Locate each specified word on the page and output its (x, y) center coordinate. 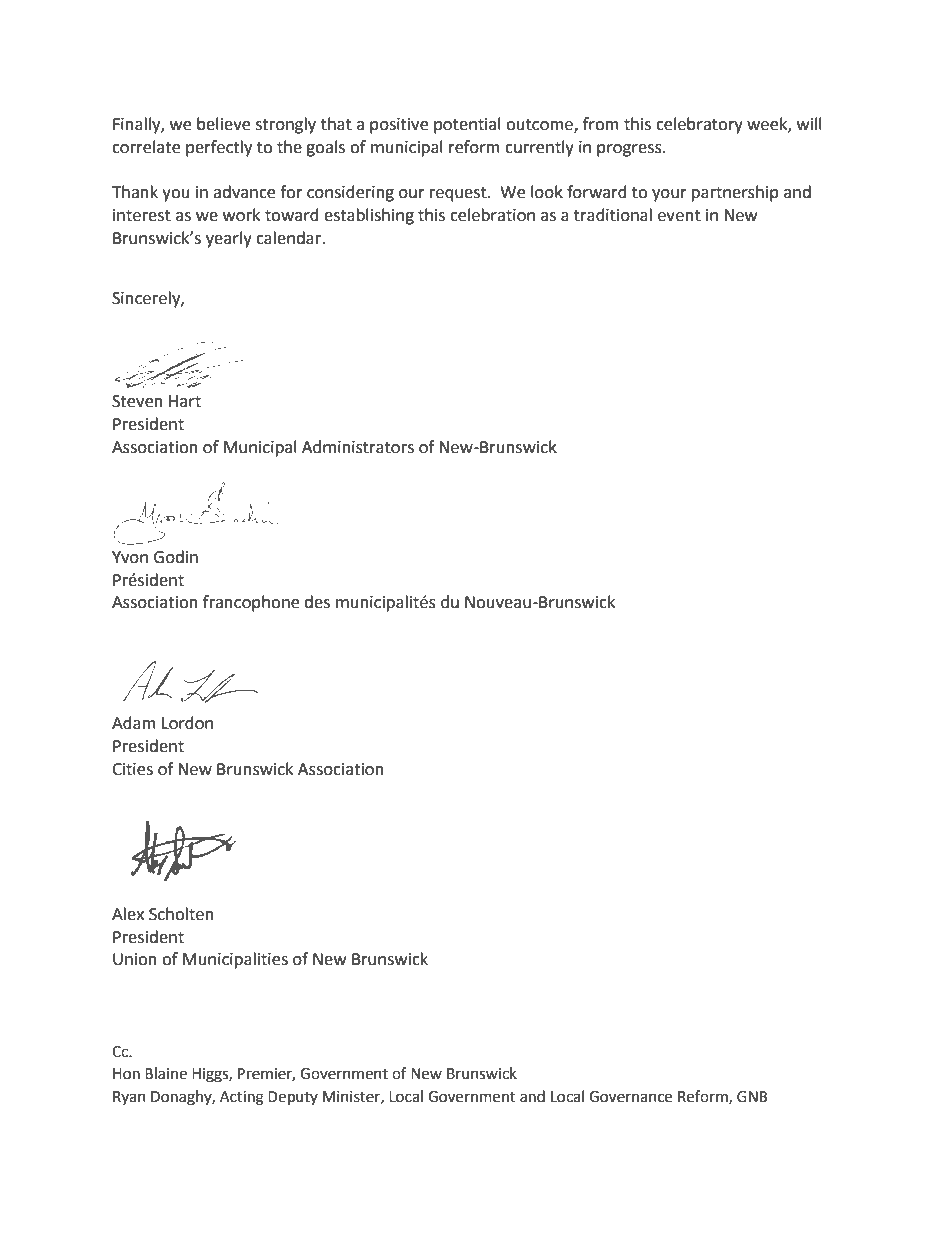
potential (467, 125)
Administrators (358, 447)
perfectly (219, 148)
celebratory (699, 125)
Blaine (166, 1073)
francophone (251, 603)
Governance (630, 1097)
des (317, 602)
